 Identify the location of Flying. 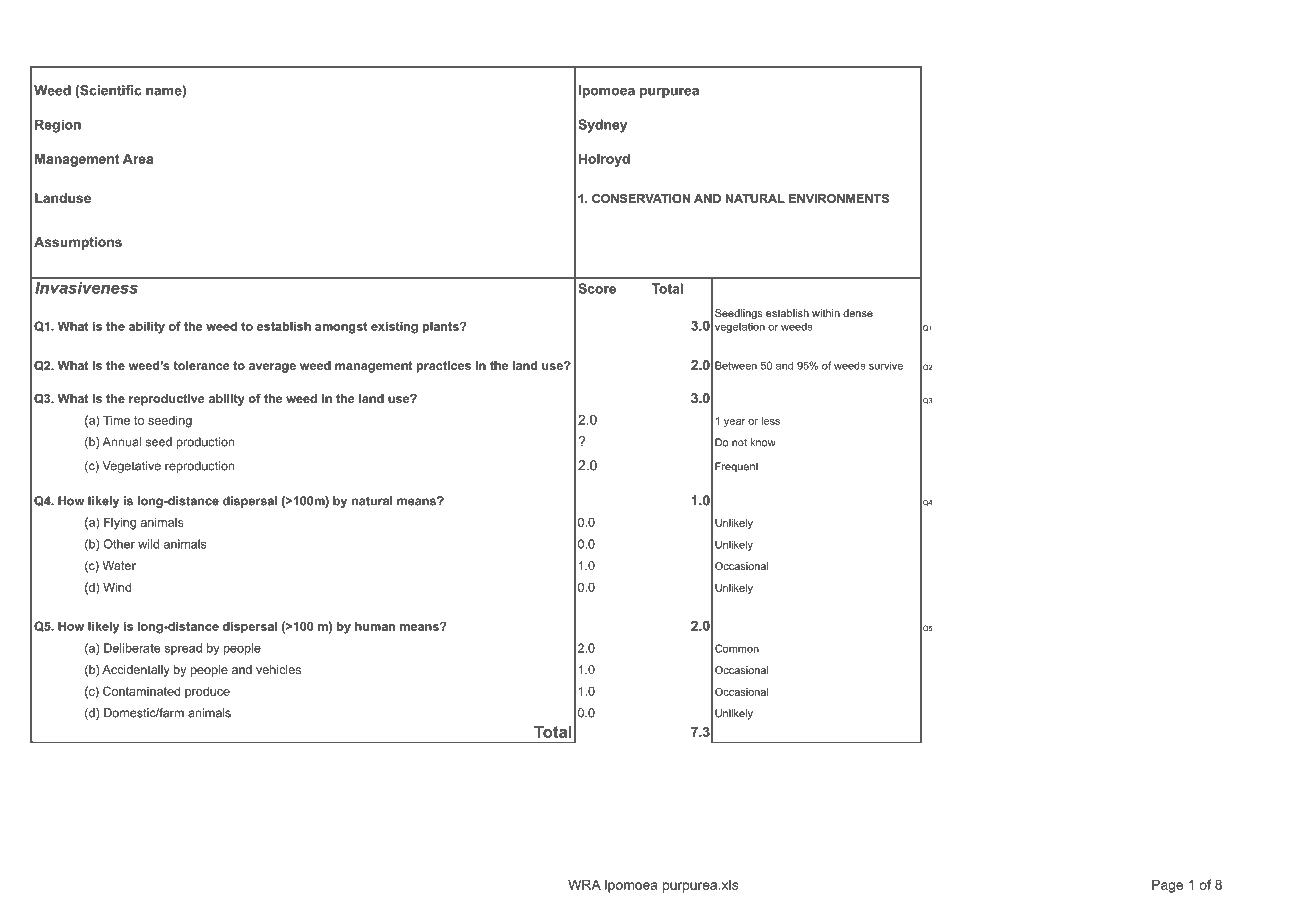
(120, 523).
